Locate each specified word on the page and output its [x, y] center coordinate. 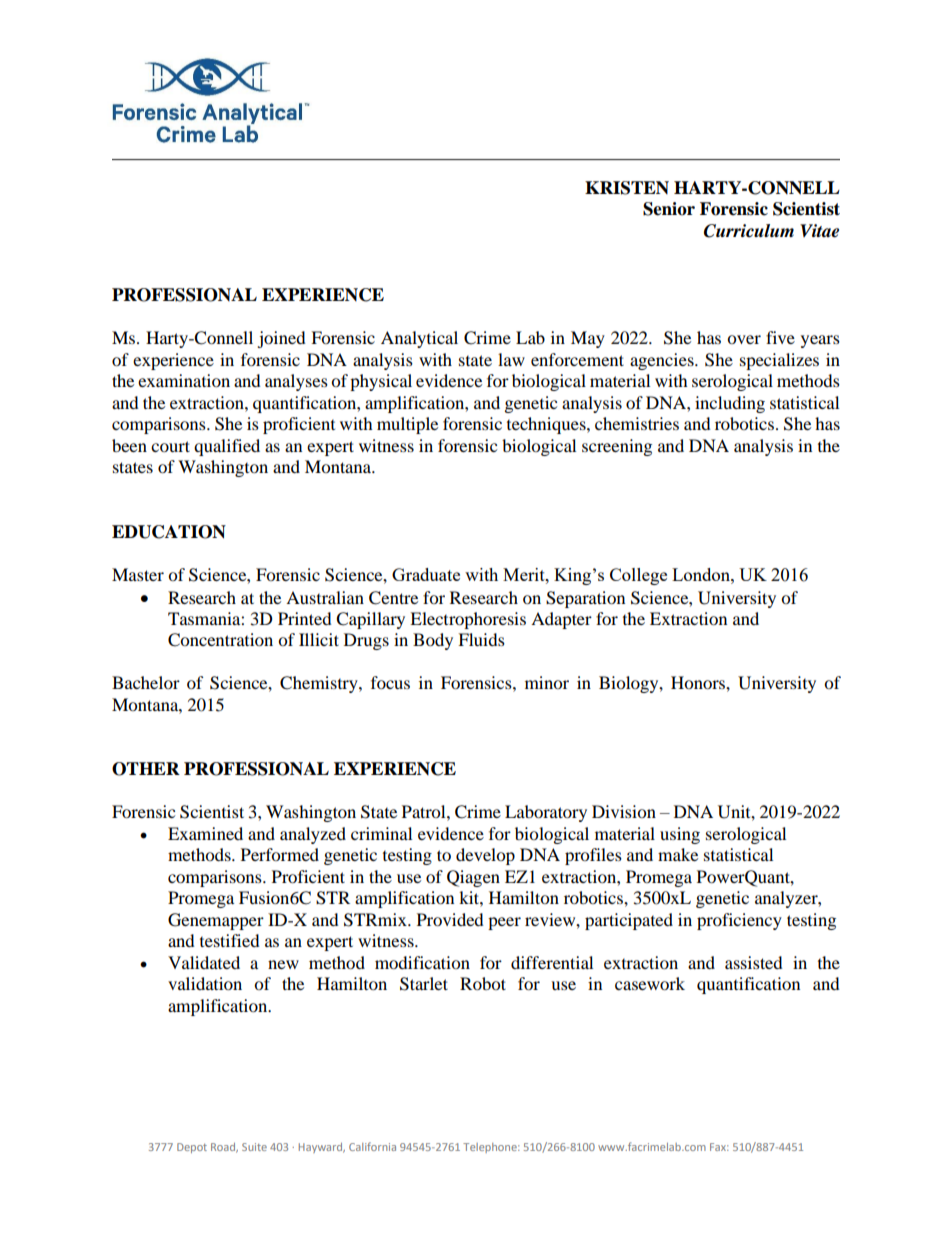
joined [281, 339]
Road [224, 1148]
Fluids [481, 639]
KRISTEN [627, 188]
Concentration [220, 640]
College [638, 576]
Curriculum [749, 231]
